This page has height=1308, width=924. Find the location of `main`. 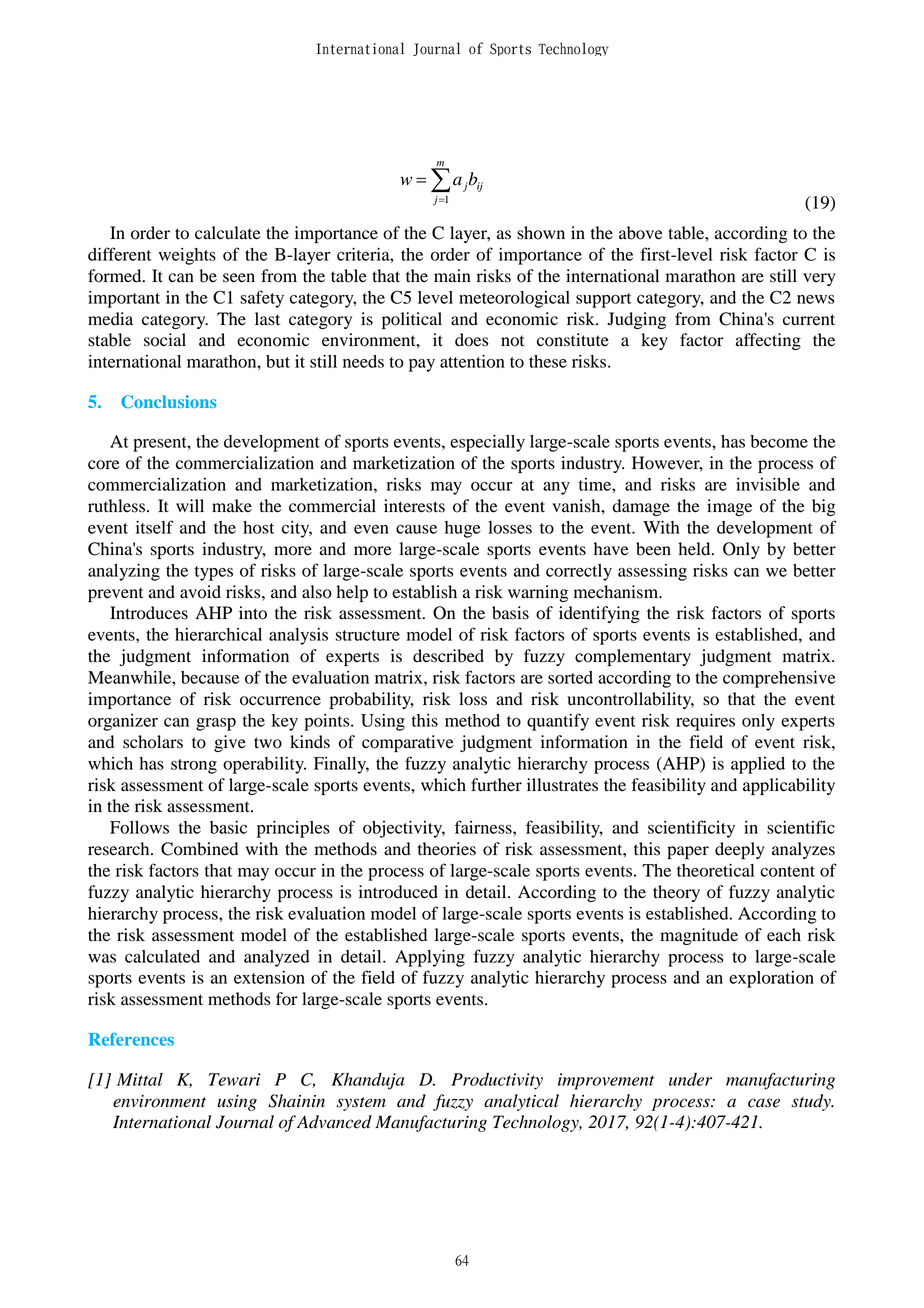

main is located at coordinates (452, 275).
